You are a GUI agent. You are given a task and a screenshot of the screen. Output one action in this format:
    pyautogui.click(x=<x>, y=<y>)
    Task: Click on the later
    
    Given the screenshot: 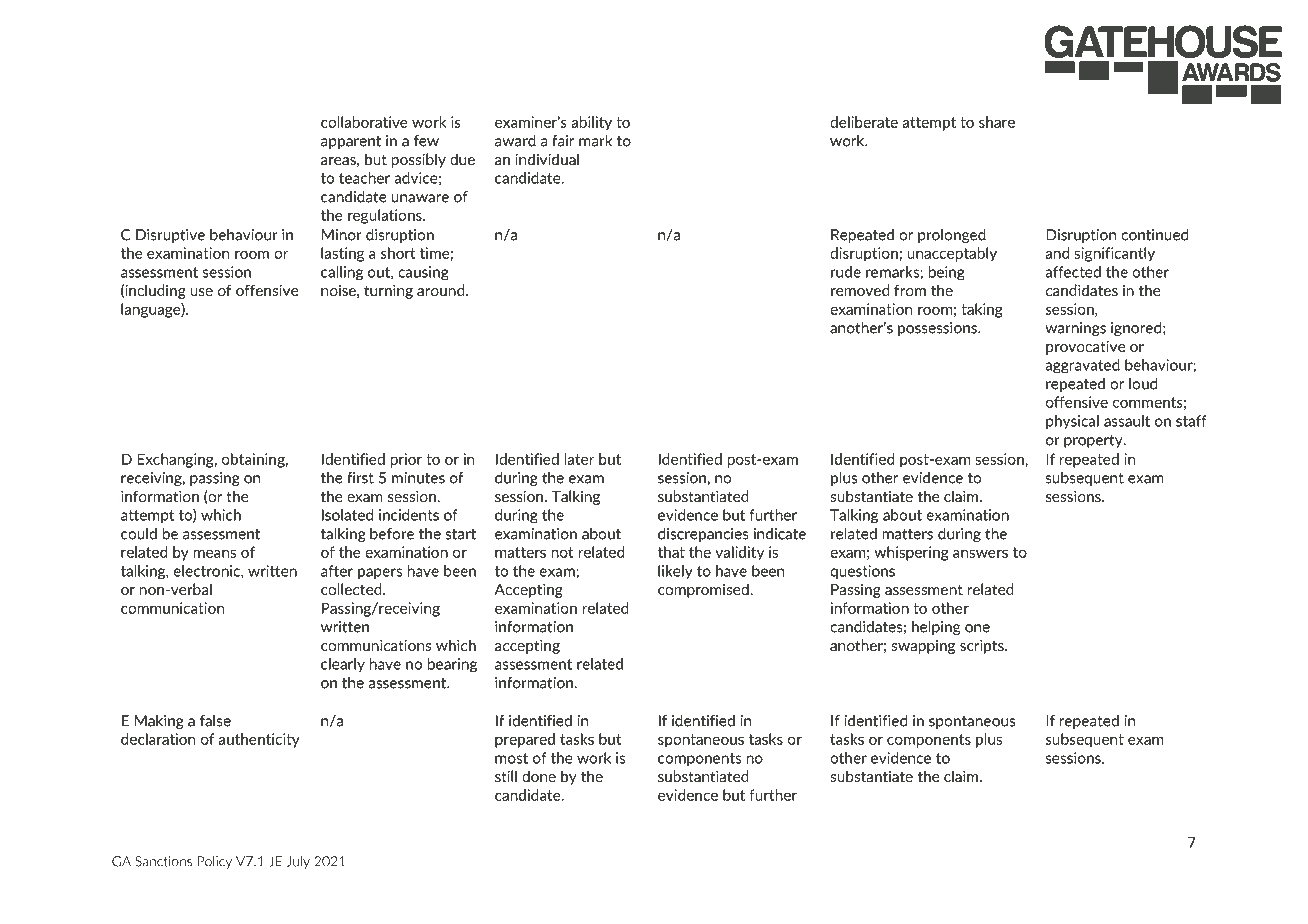 What is the action you would take?
    pyautogui.click(x=580, y=459)
